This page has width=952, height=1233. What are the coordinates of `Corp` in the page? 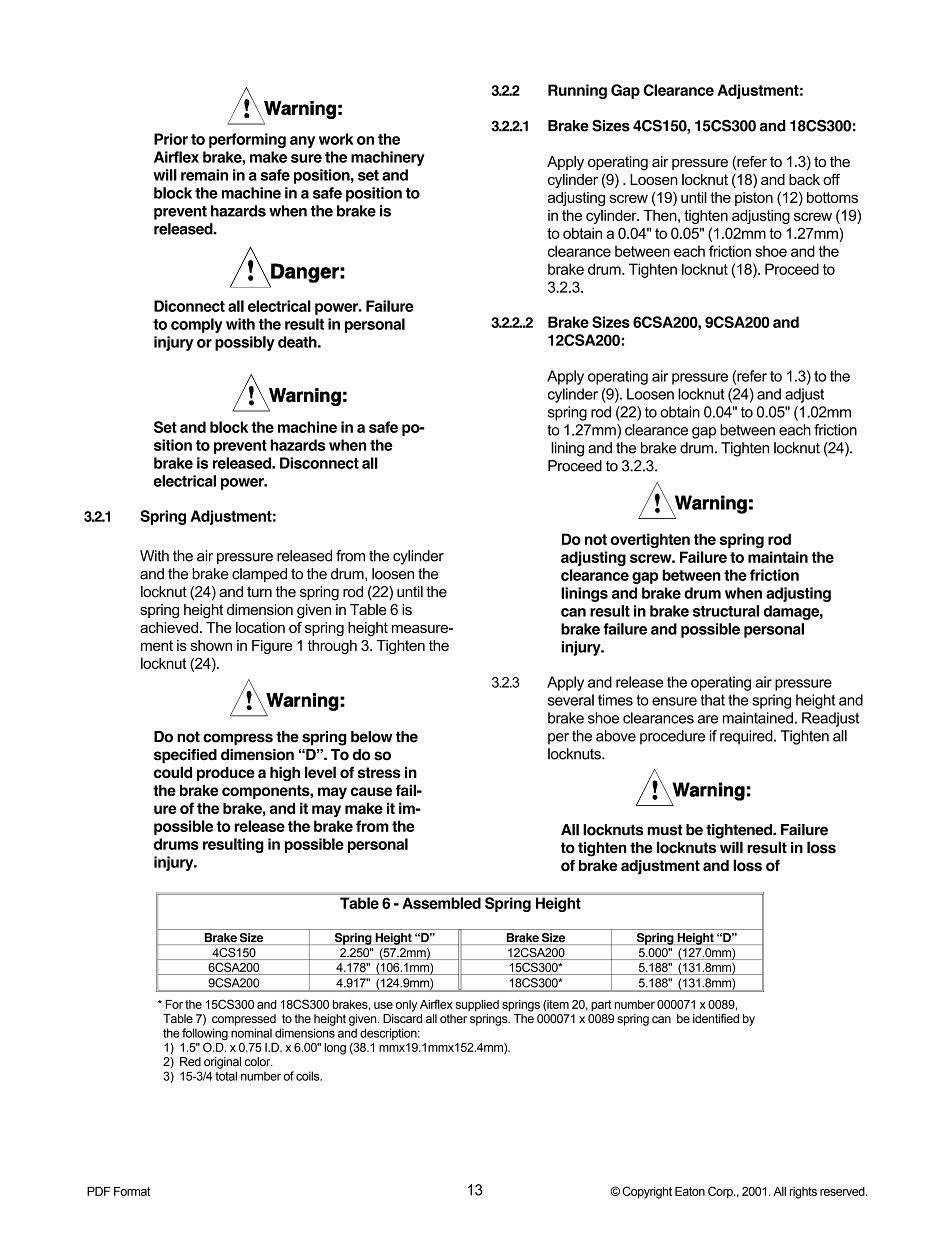 It's located at (721, 1192).
